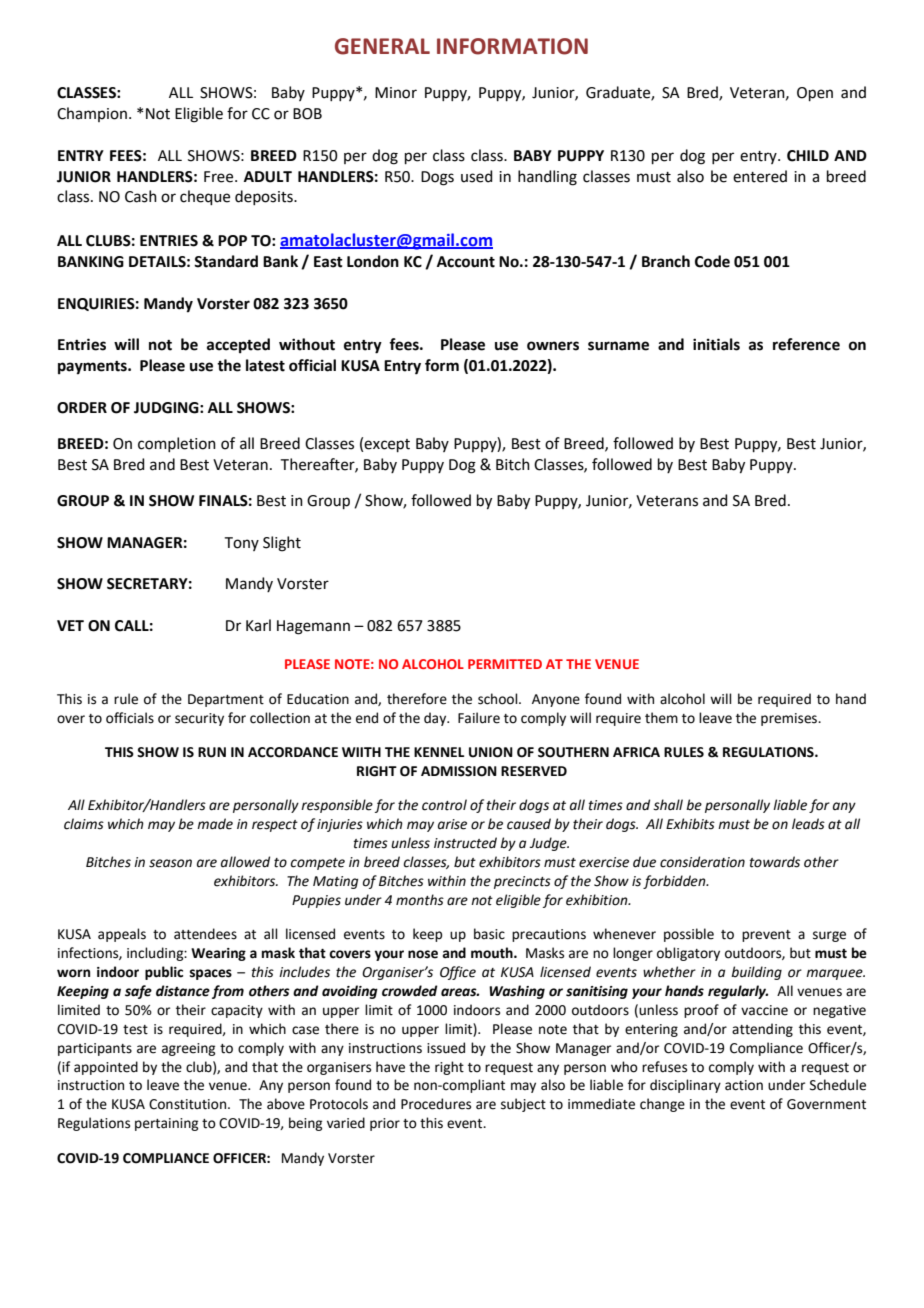  What do you see at coordinates (815, 94) in the screenshot?
I see `Open` at bounding box center [815, 94].
